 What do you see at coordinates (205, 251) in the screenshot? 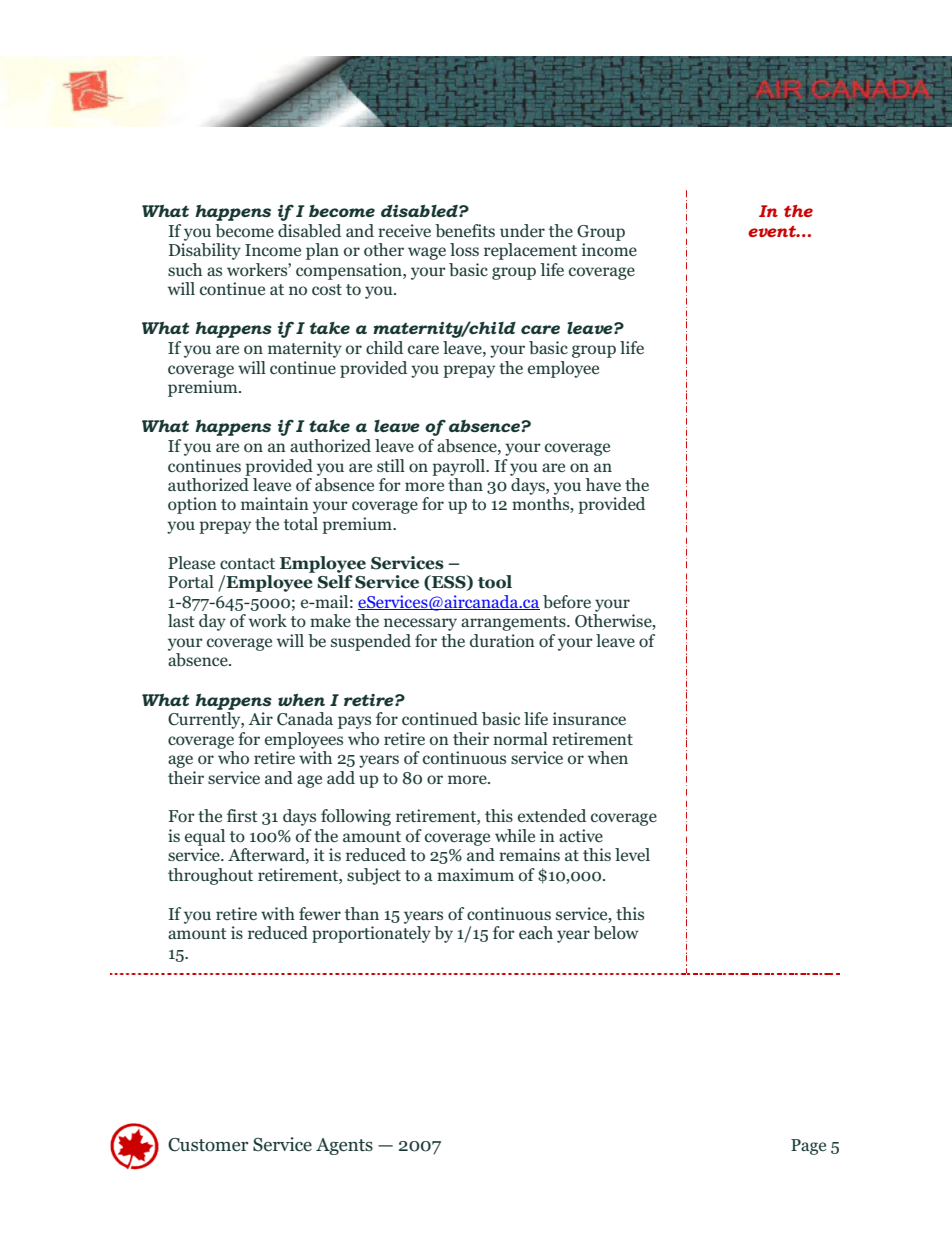
I see `Disability` at bounding box center [205, 251].
